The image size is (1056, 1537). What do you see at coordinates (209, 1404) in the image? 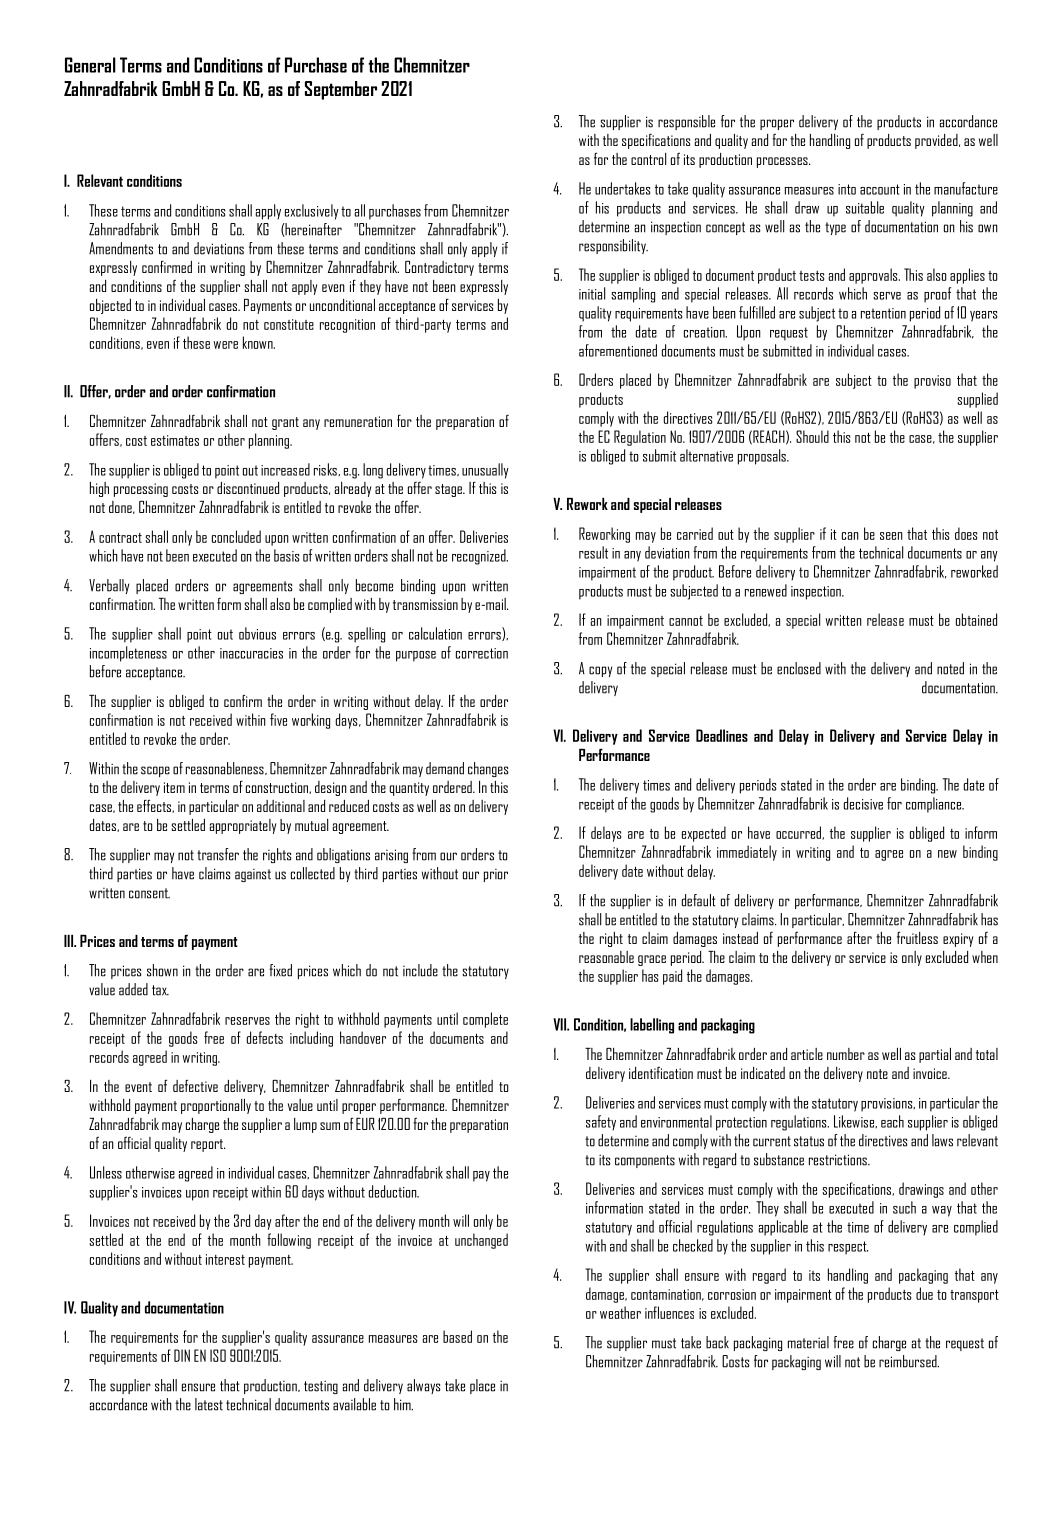
I see `latest` at bounding box center [209, 1404].
